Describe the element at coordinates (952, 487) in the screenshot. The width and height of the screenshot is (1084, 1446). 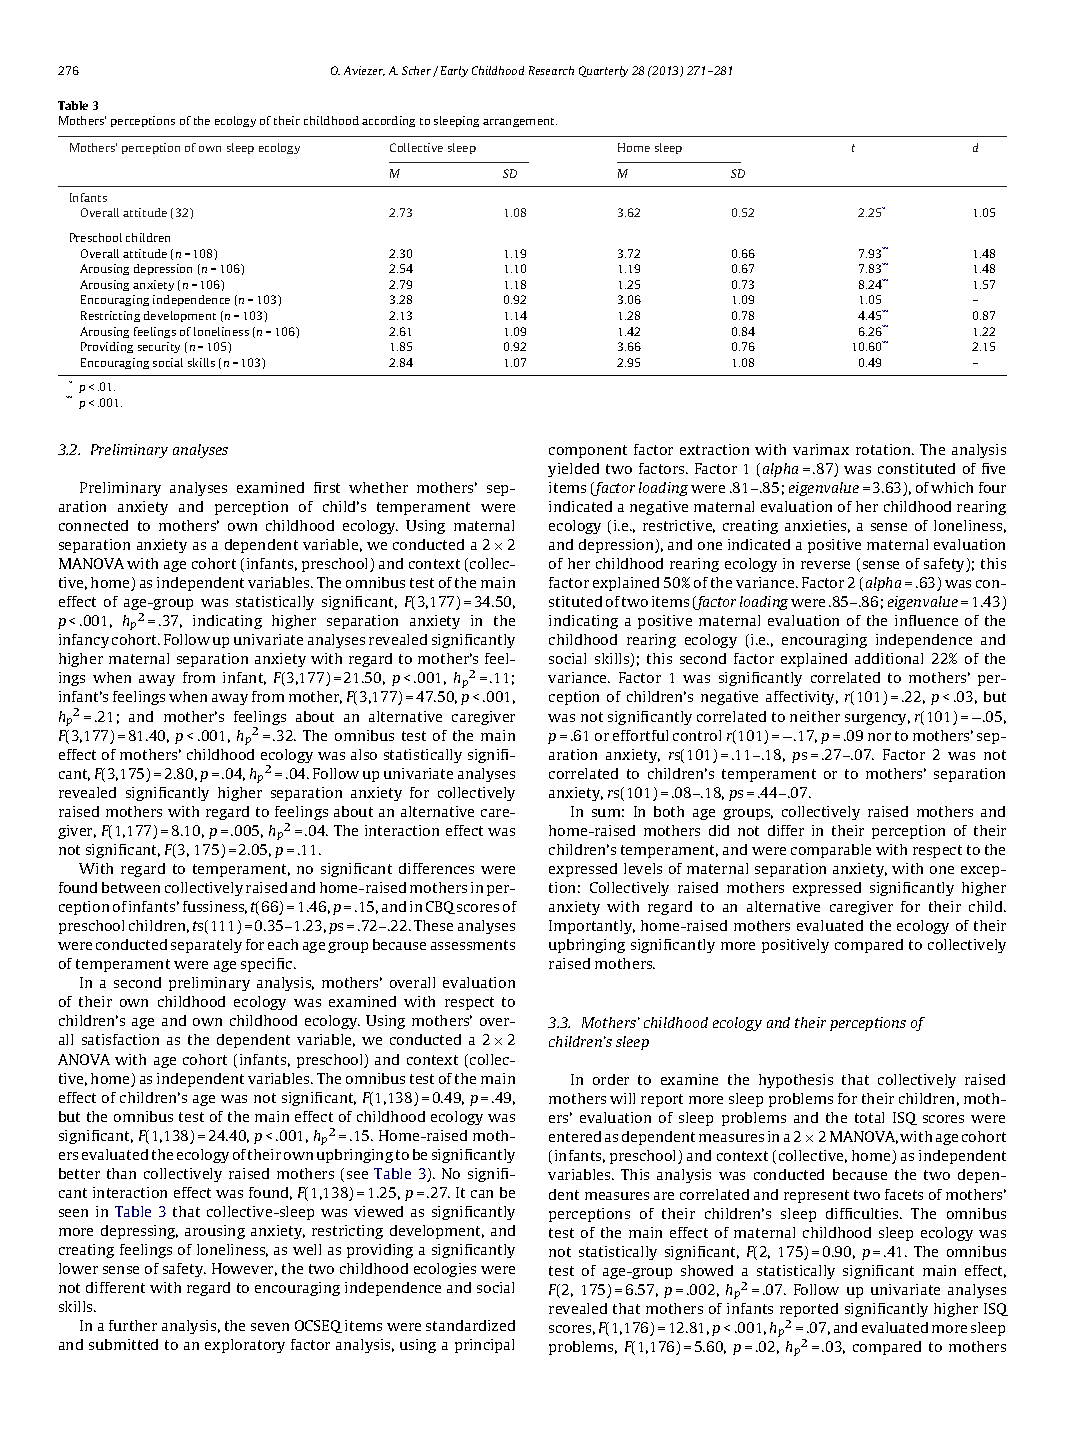
I see `which` at that location.
